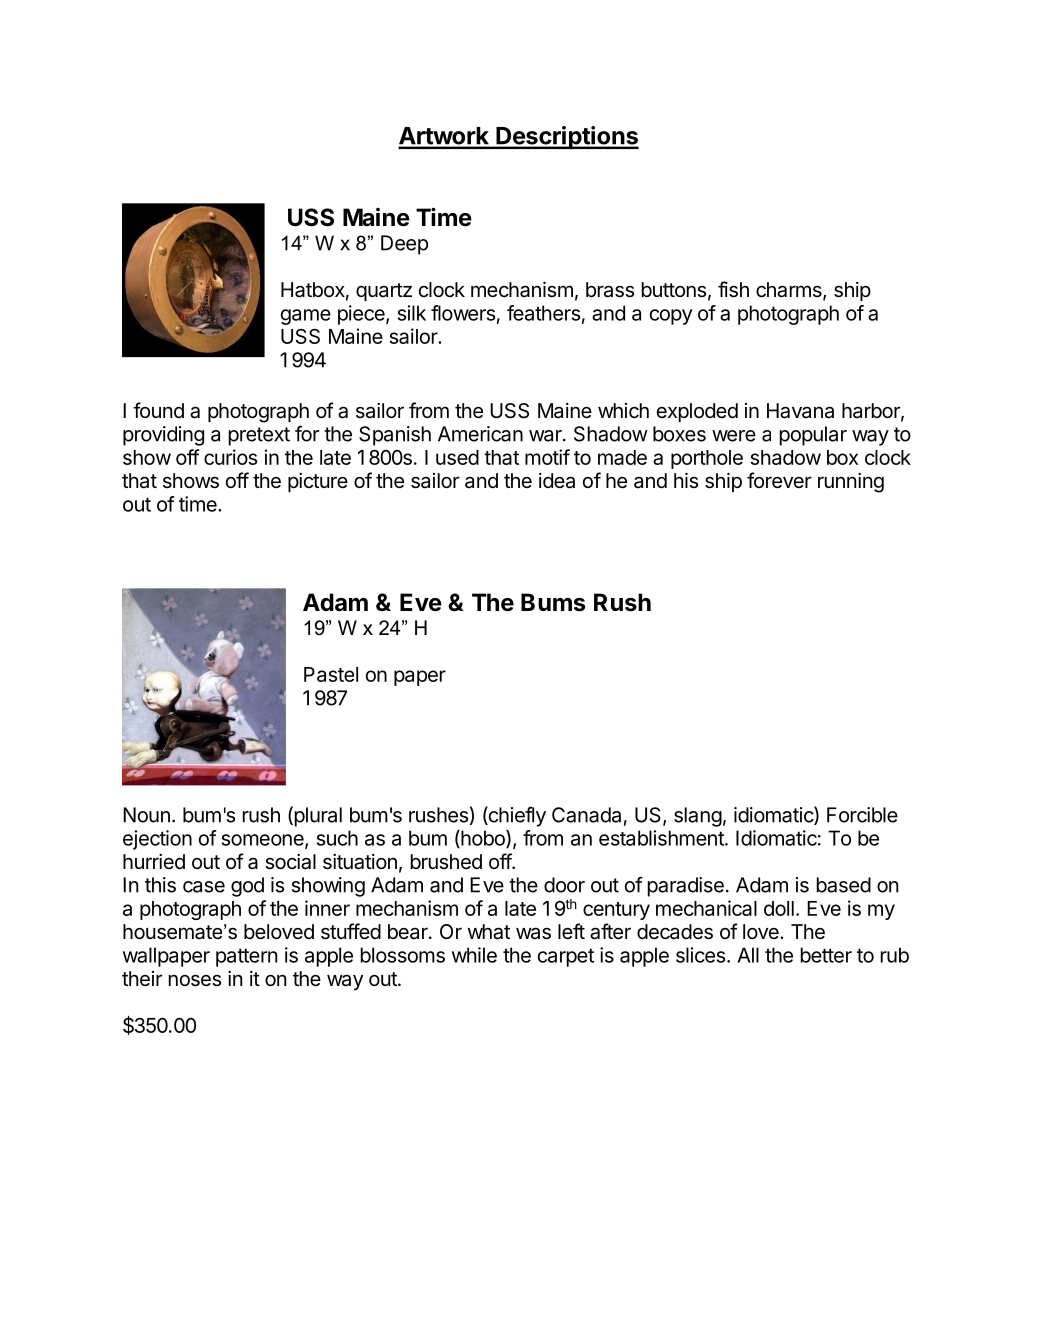 This page has width=1037, height=1342. Describe the element at coordinates (246, 957) in the page. I see `pattern` at that location.
